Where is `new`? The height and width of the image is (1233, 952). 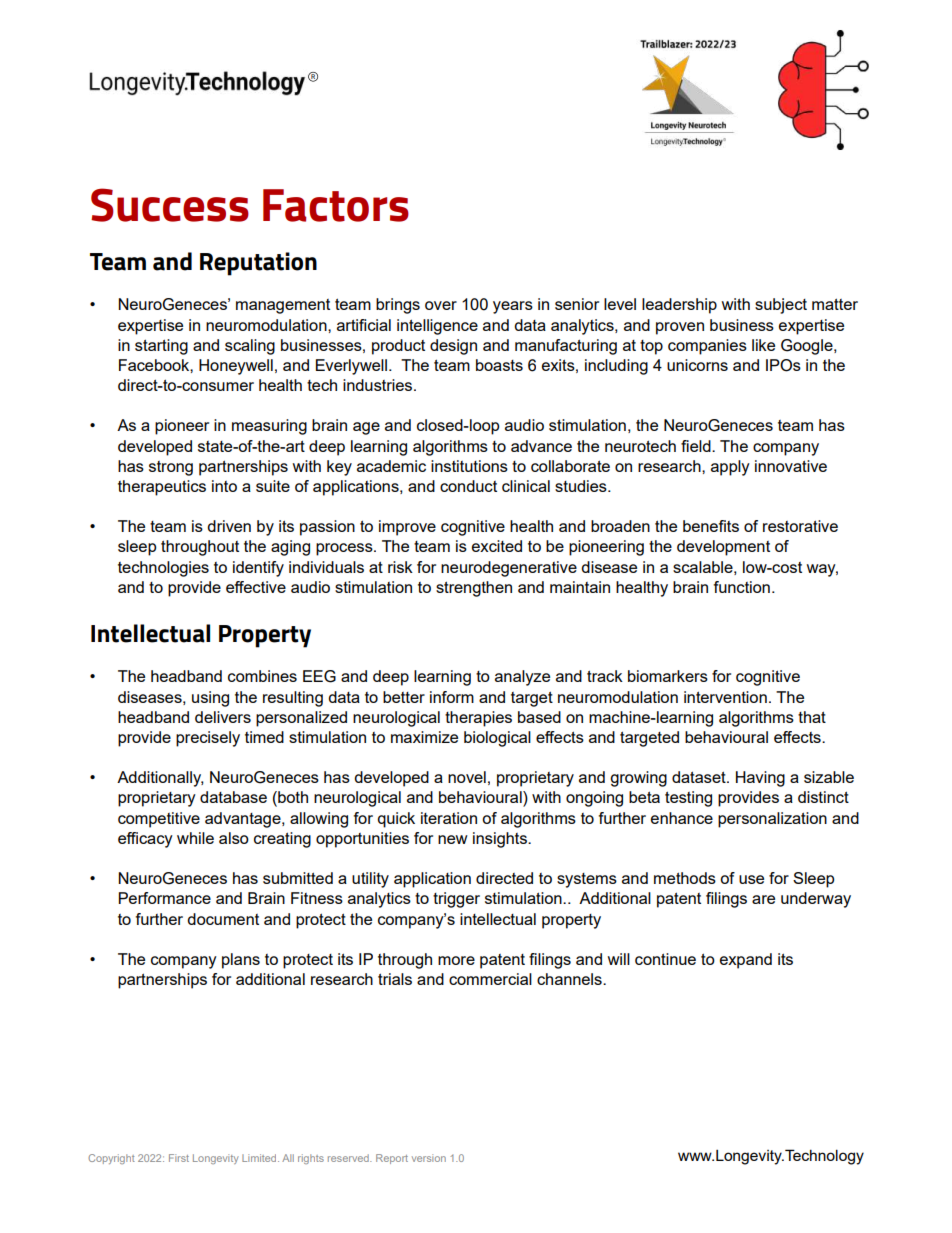
new is located at coordinates (453, 839).
